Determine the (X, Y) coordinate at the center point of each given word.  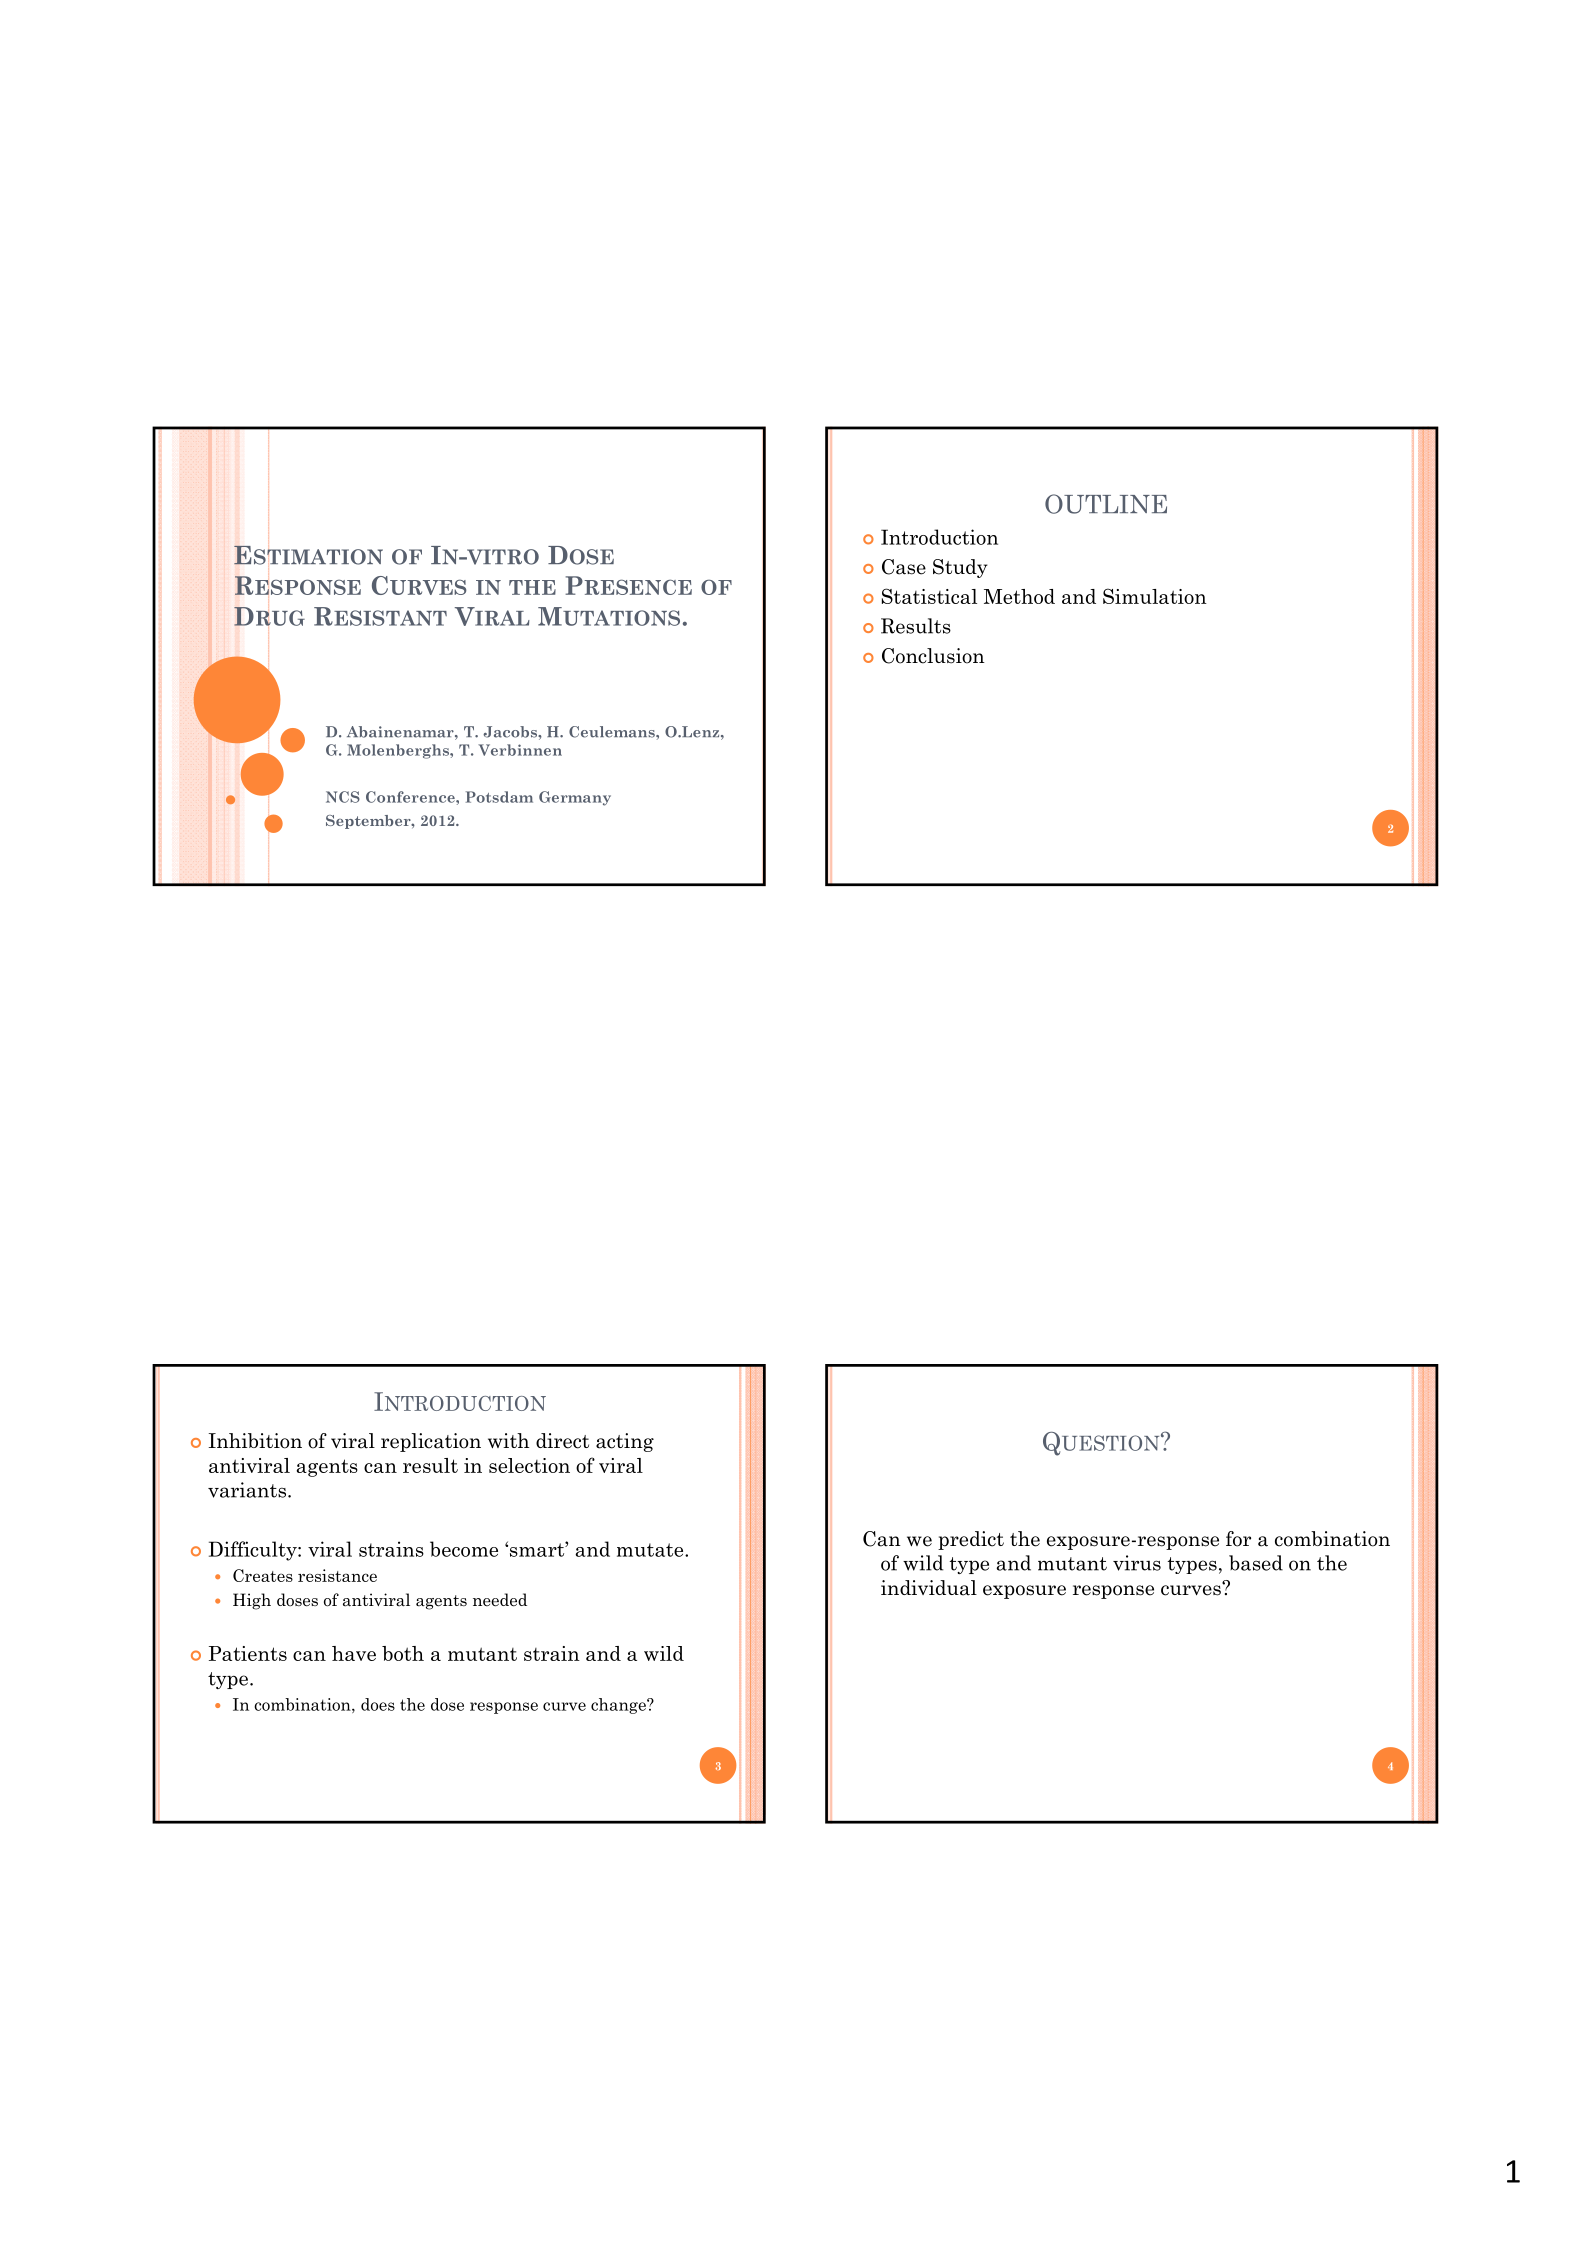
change (619, 1706)
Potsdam (499, 797)
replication (431, 1442)
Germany (575, 798)
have (354, 1653)
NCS (343, 797)
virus (1137, 1563)
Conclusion (933, 656)
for (1238, 1539)
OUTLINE (1106, 504)
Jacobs (511, 732)
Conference (411, 797)
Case (904, 567)
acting (625, 1442)
